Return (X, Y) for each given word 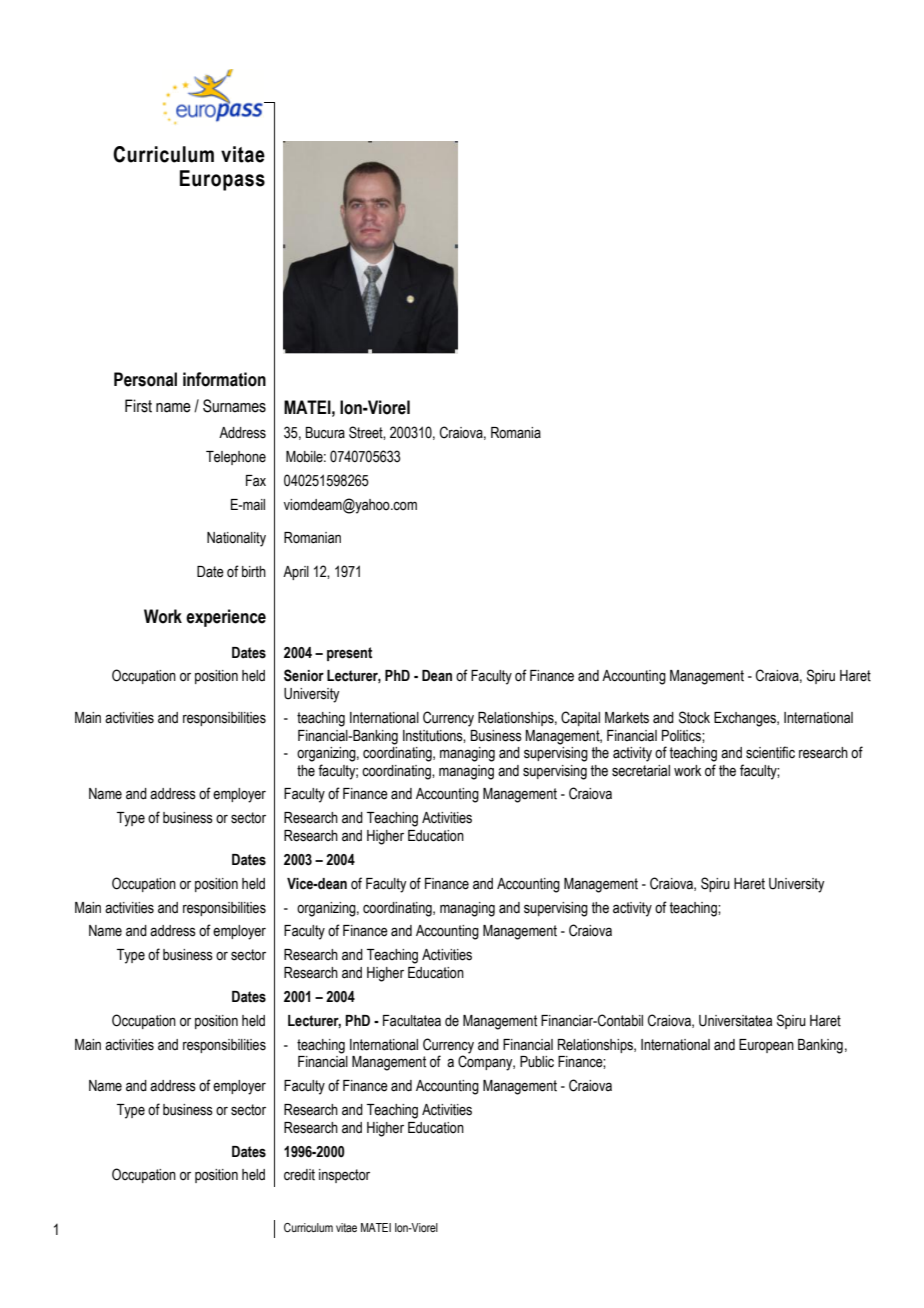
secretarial (641, 771)
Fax (256, 481)
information (224, 379)
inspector (344, 1176)
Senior (304, 675)
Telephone (236, 458)
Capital (580, 718)
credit (299, 1175)
